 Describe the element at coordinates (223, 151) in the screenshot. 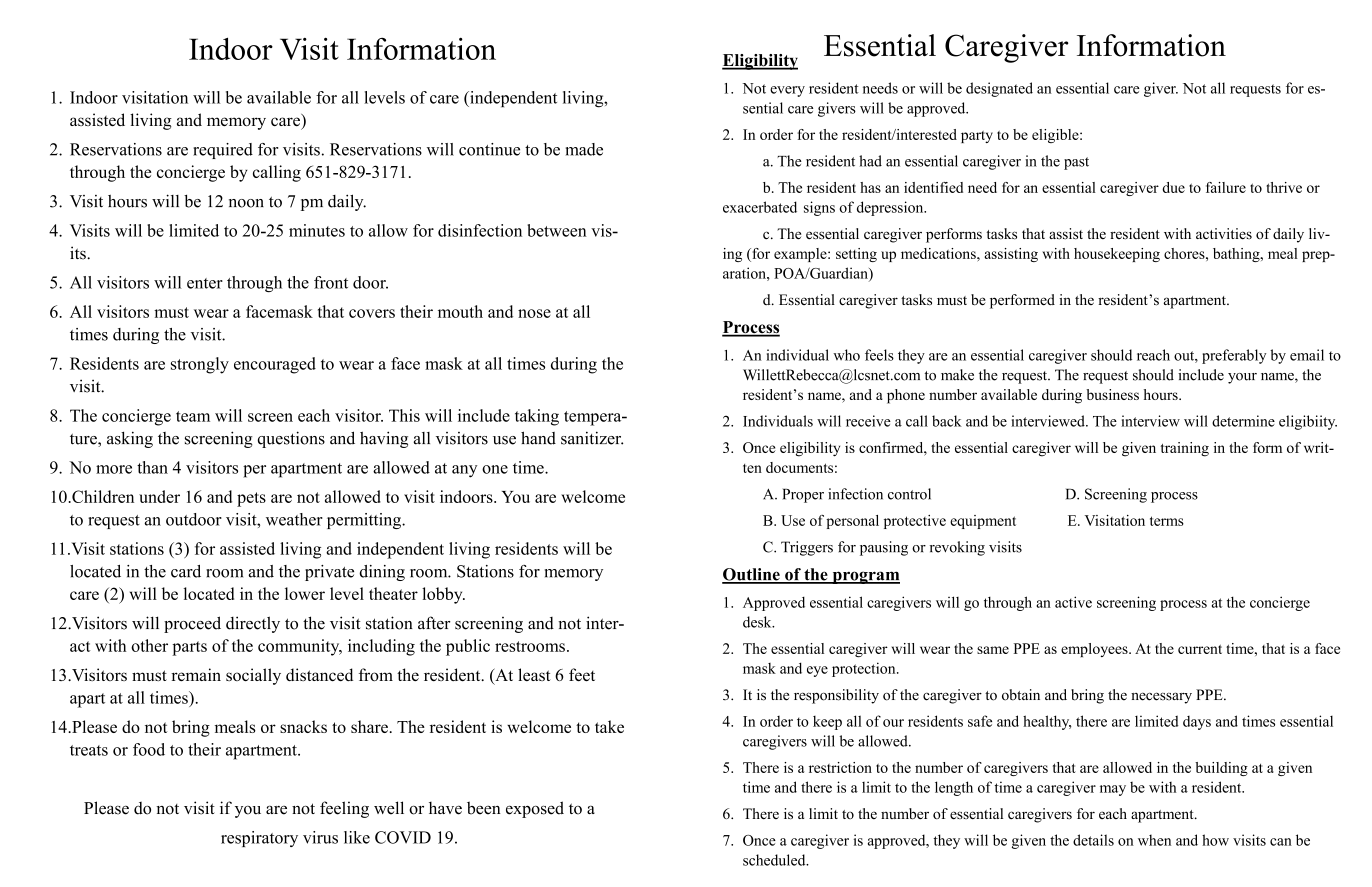

I see `required` at that location.
